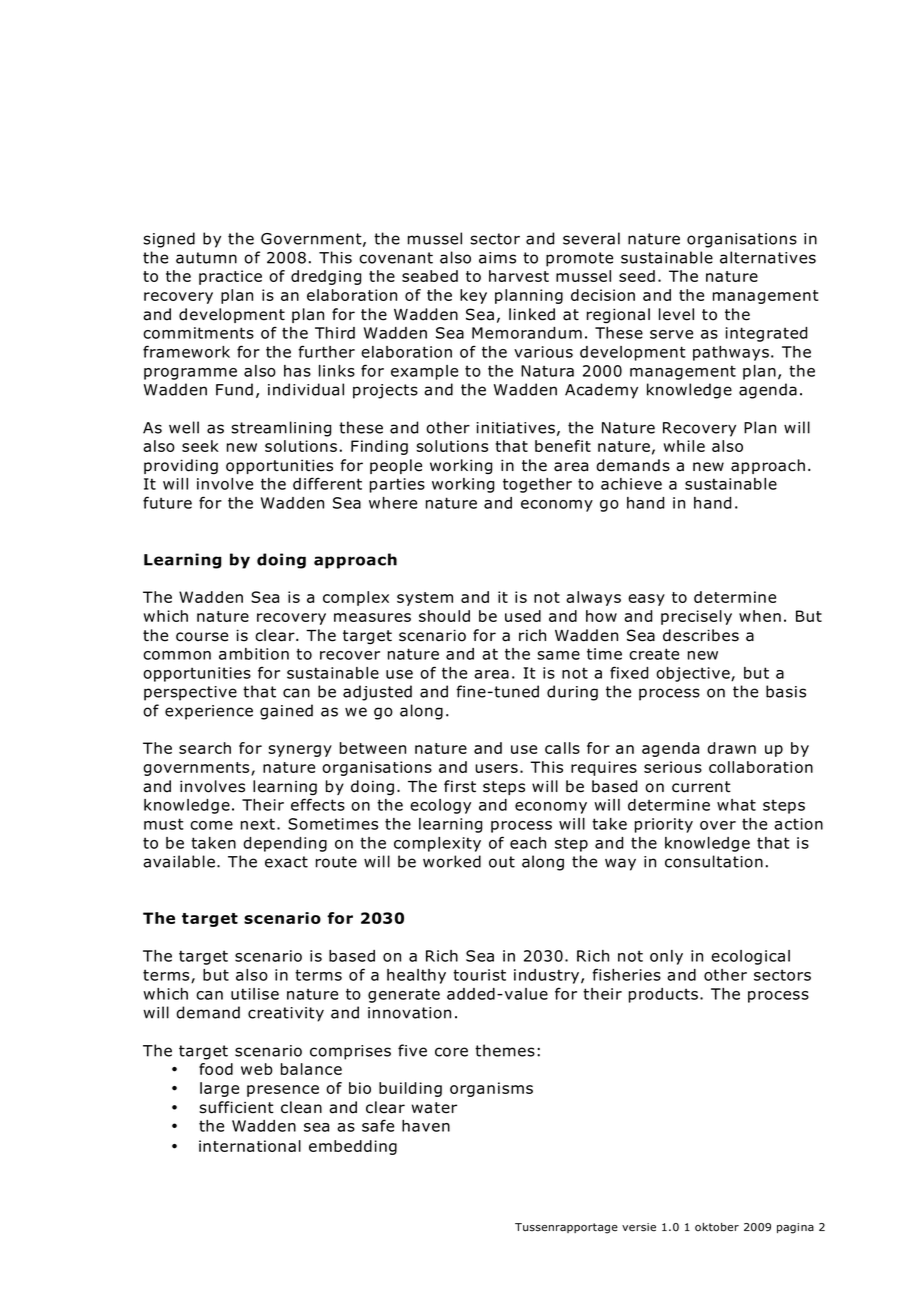  Describe the element at coordinates (731, 748) in the screenshot. I see `drawn` at that location.
